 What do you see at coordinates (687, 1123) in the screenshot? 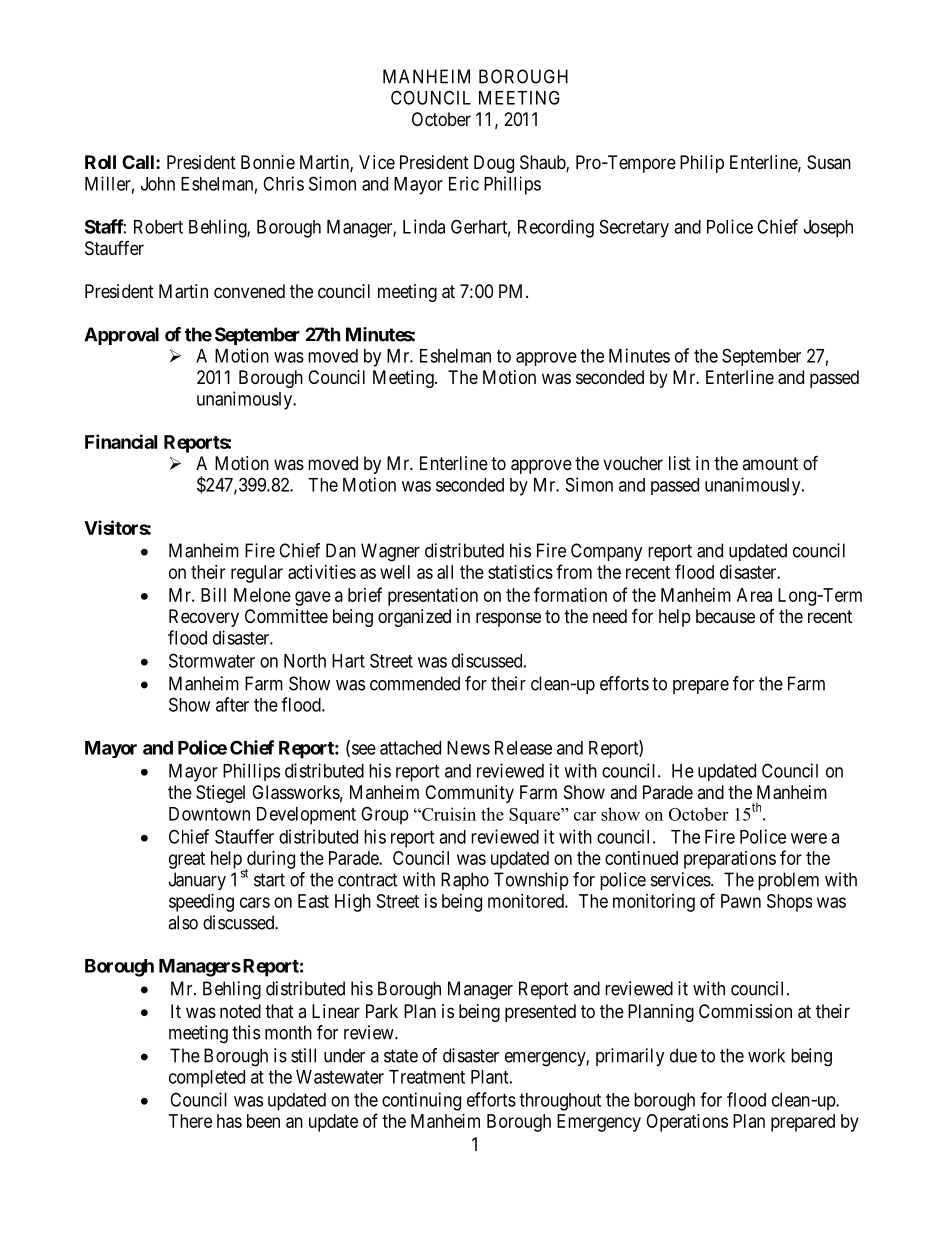
I see `Operations` at bounding box center [687, 1123].
